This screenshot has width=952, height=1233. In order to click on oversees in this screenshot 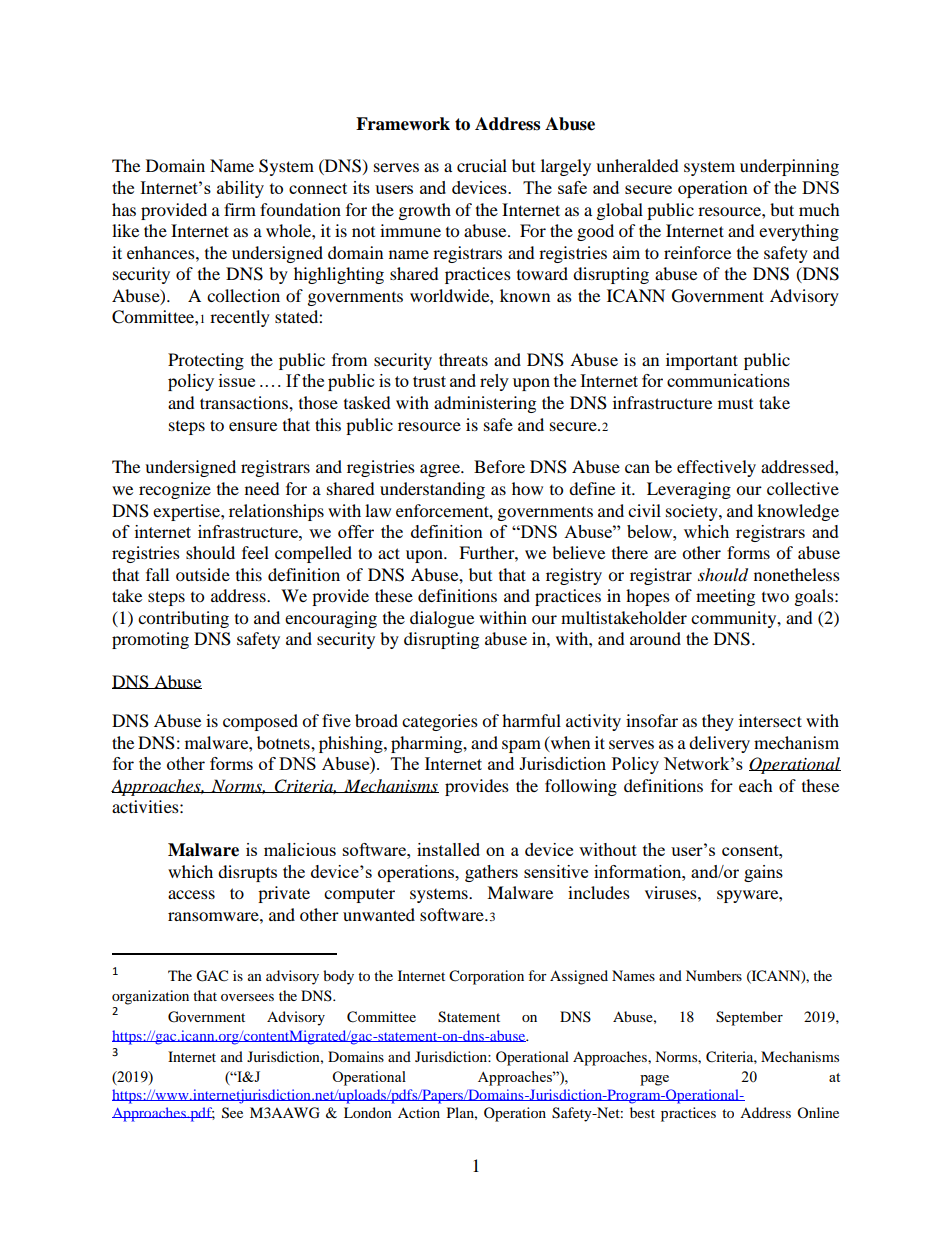, I will do `click(247, 997)`.
